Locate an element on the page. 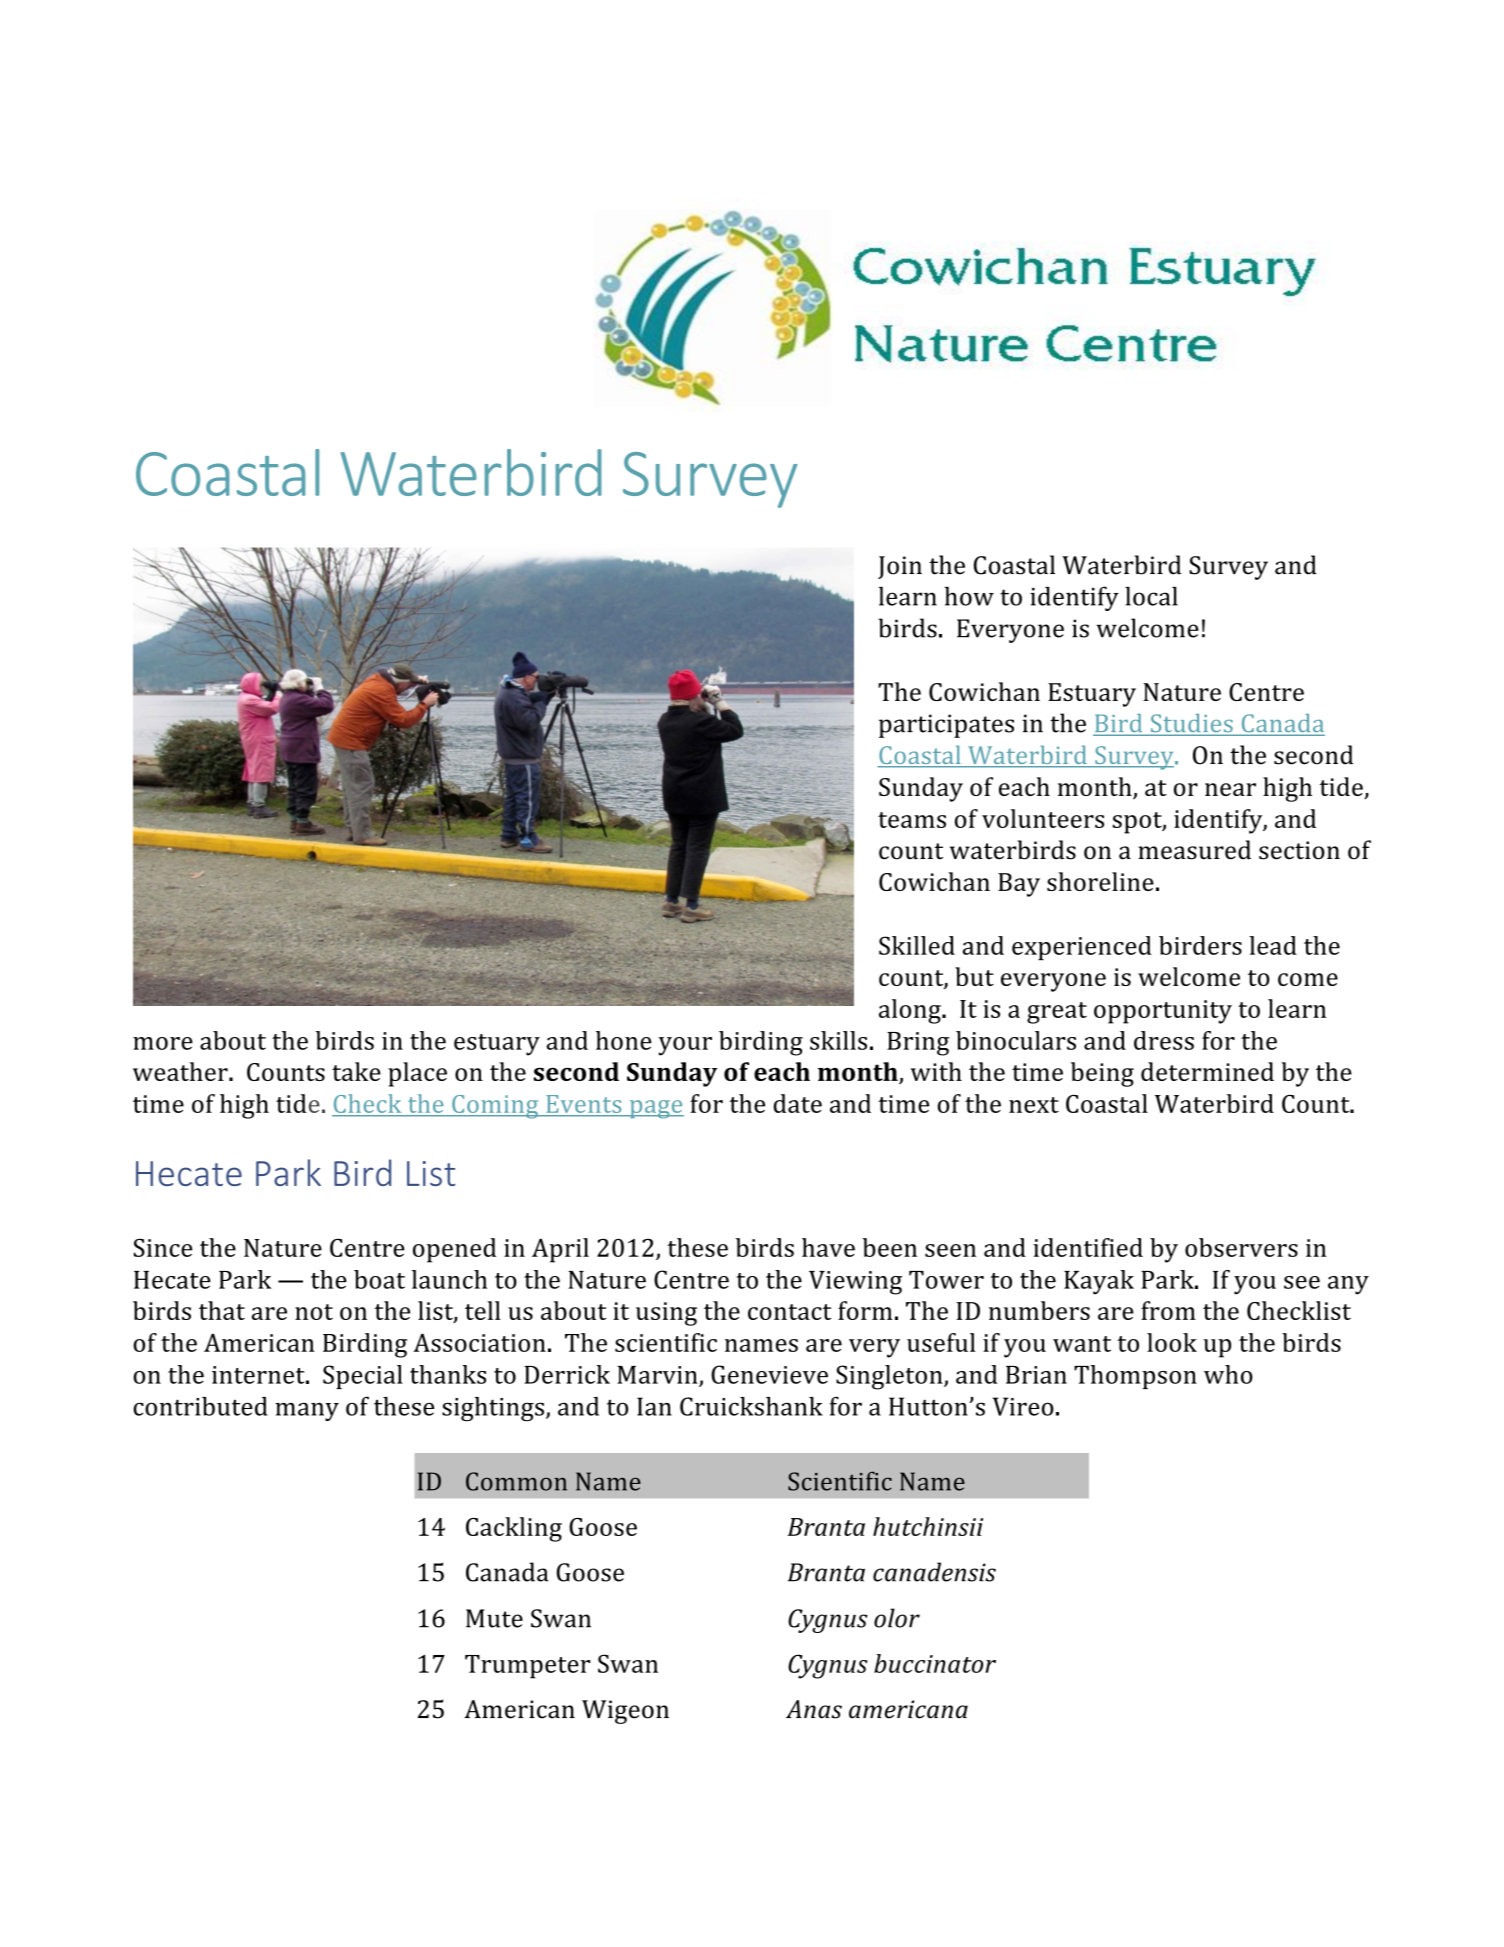 This image has height=1947, width=1504. more is located at coordinates (163, 1043).
